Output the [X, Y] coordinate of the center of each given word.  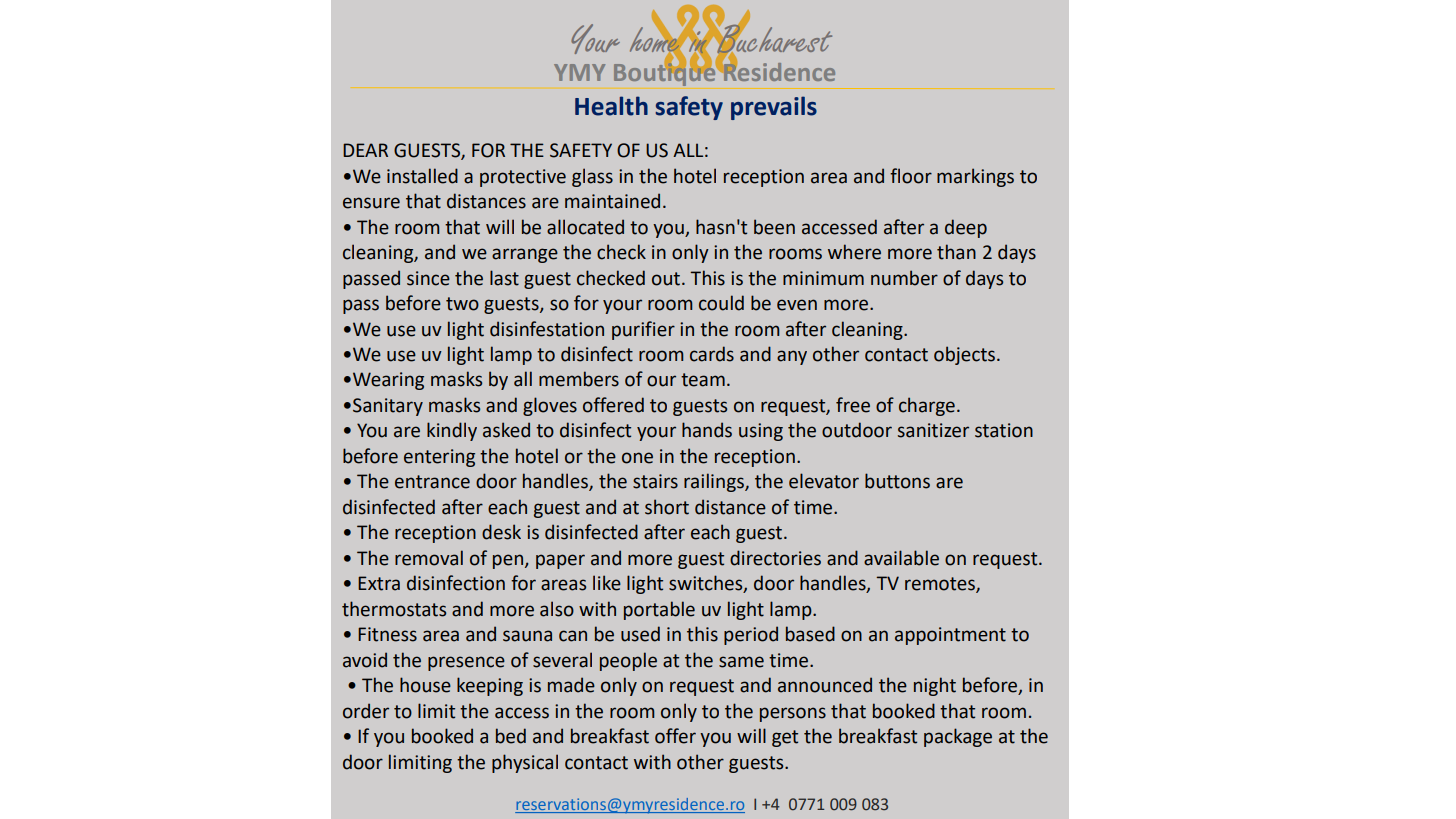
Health [611, 106]
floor [911, 176]
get [785, 738]
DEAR [365, 150]
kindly [452, 431]
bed [511, 736]
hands [707, 430]
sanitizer [933, 430]
